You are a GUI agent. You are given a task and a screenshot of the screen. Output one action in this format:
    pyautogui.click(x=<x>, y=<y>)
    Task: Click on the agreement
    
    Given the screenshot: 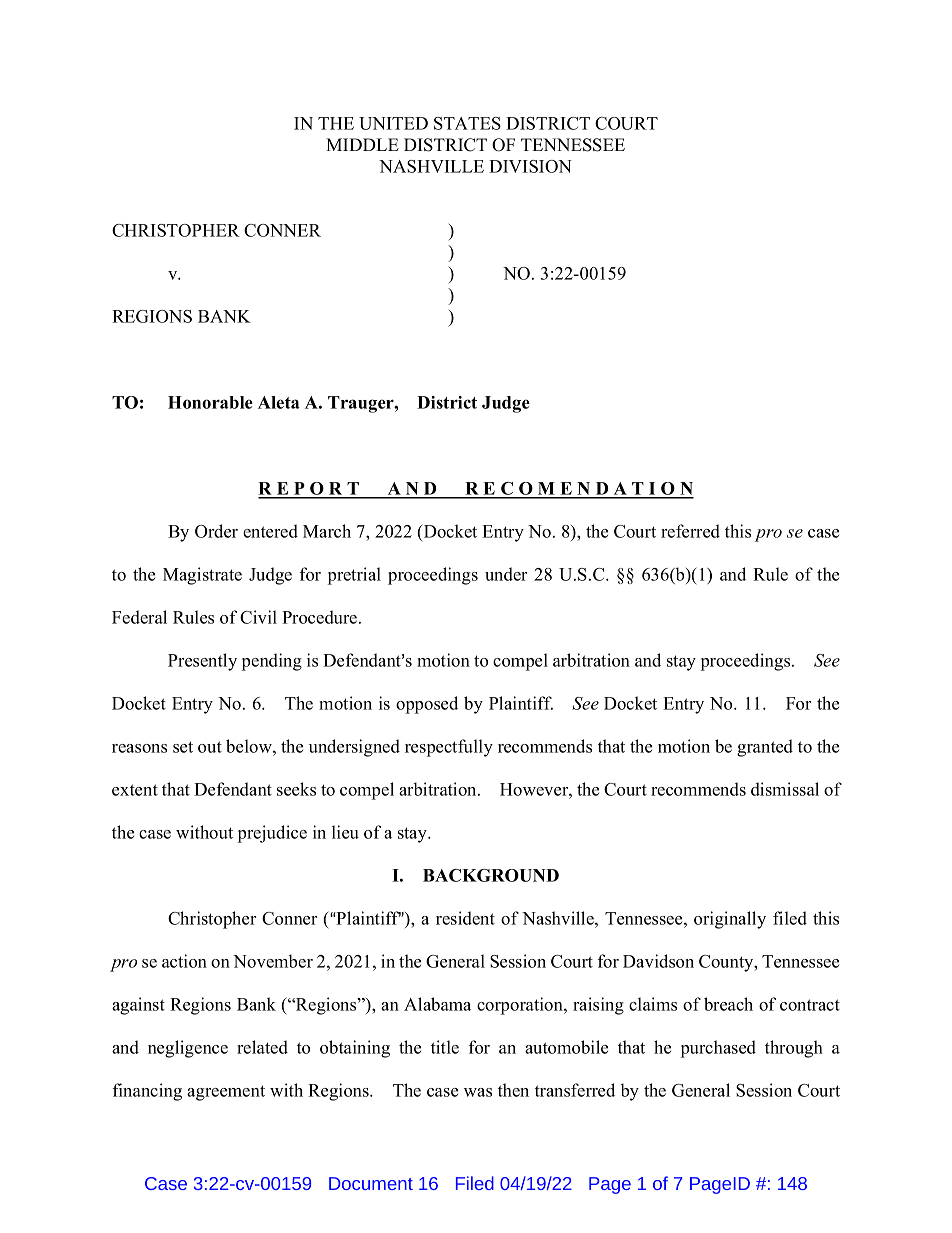 What is the action you would take?
    pyautogui.click(x=226, y=1093)
